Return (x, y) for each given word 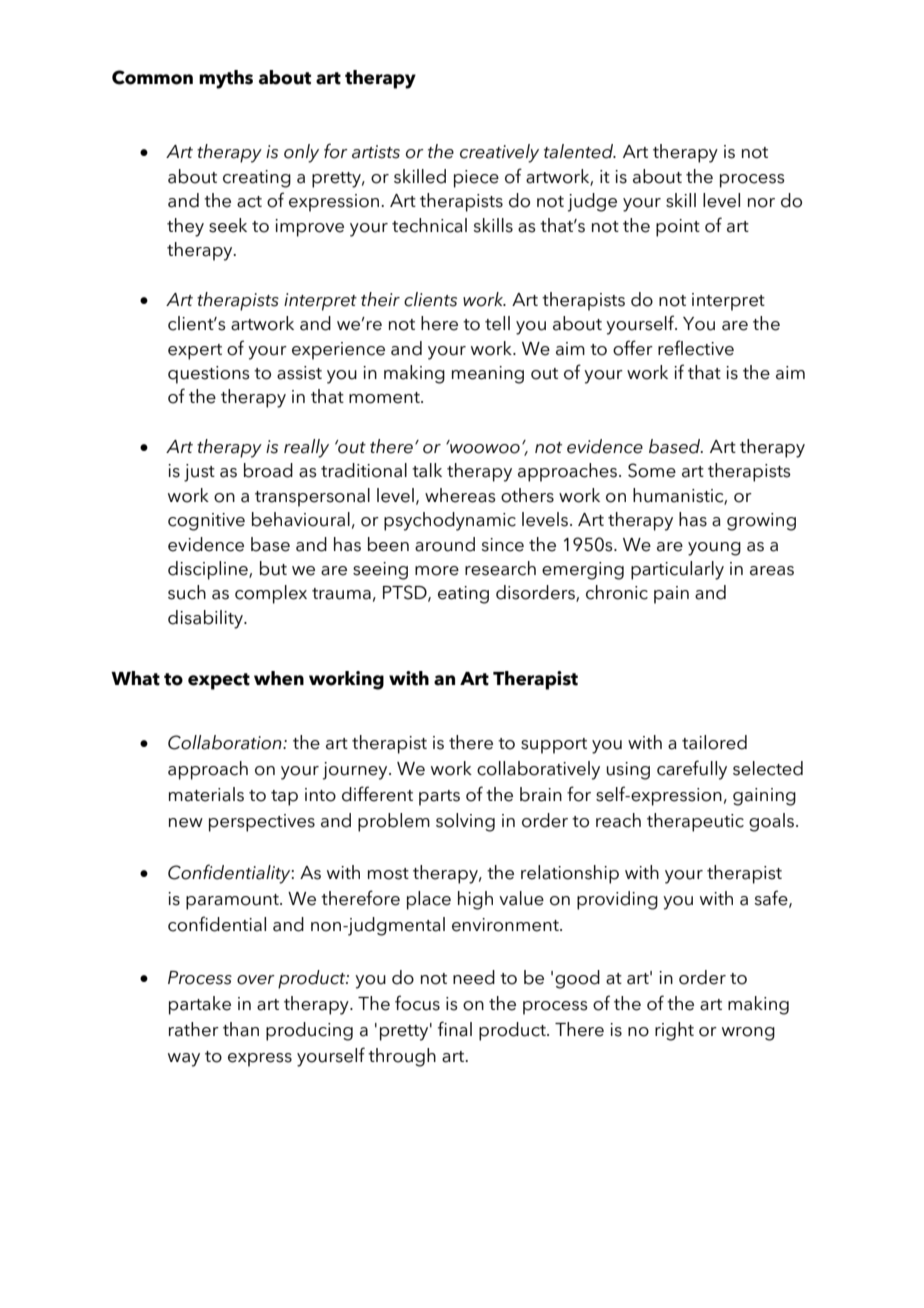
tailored (714, 742)
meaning (488, 375)
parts (439, 798)
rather (194, 1029)
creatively (499, 153)
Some (652, 470)
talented (579, 151)
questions (209, 375)
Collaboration (226, 742)
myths (226, 79)
